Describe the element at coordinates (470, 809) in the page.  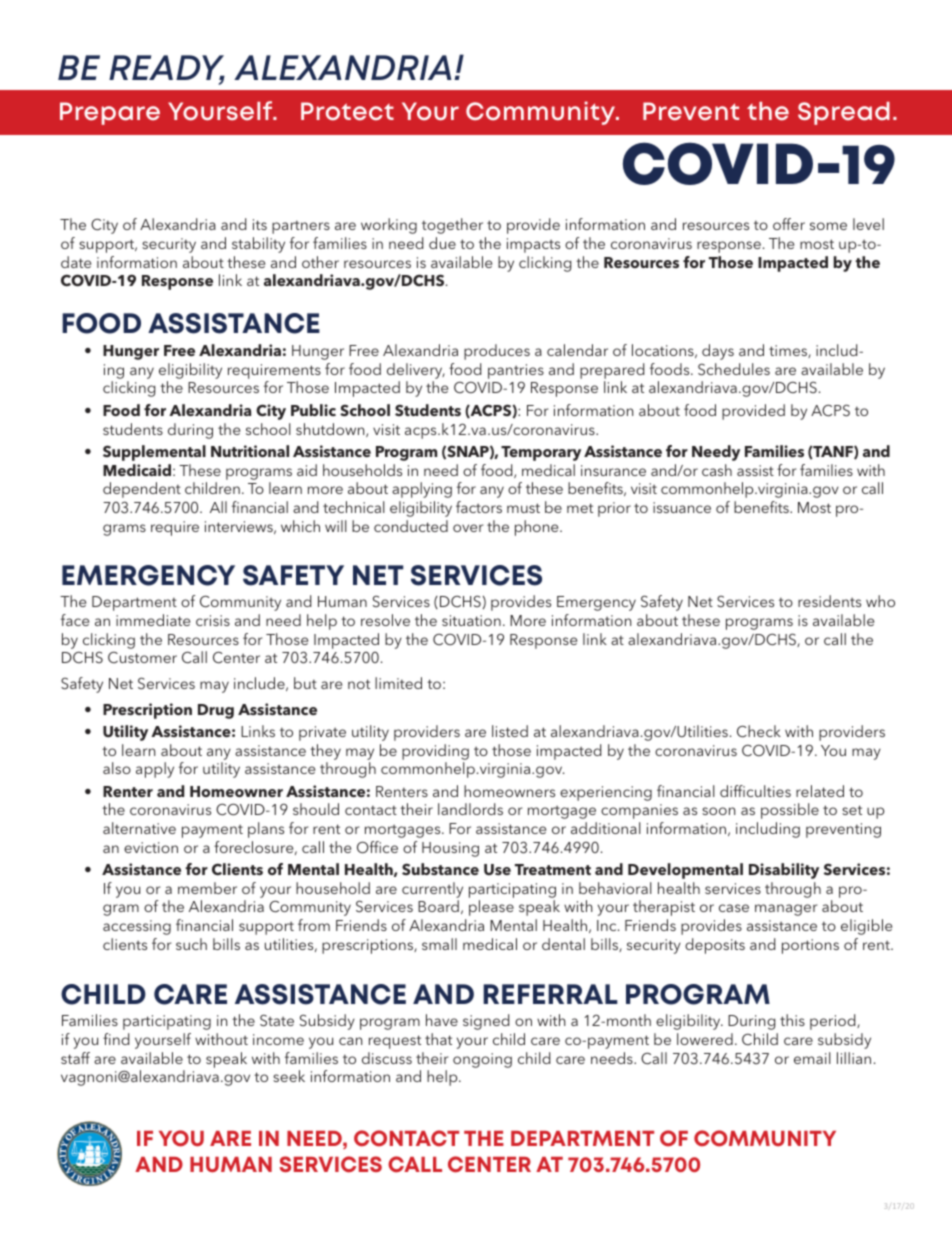
I see `landlords` at that location.
